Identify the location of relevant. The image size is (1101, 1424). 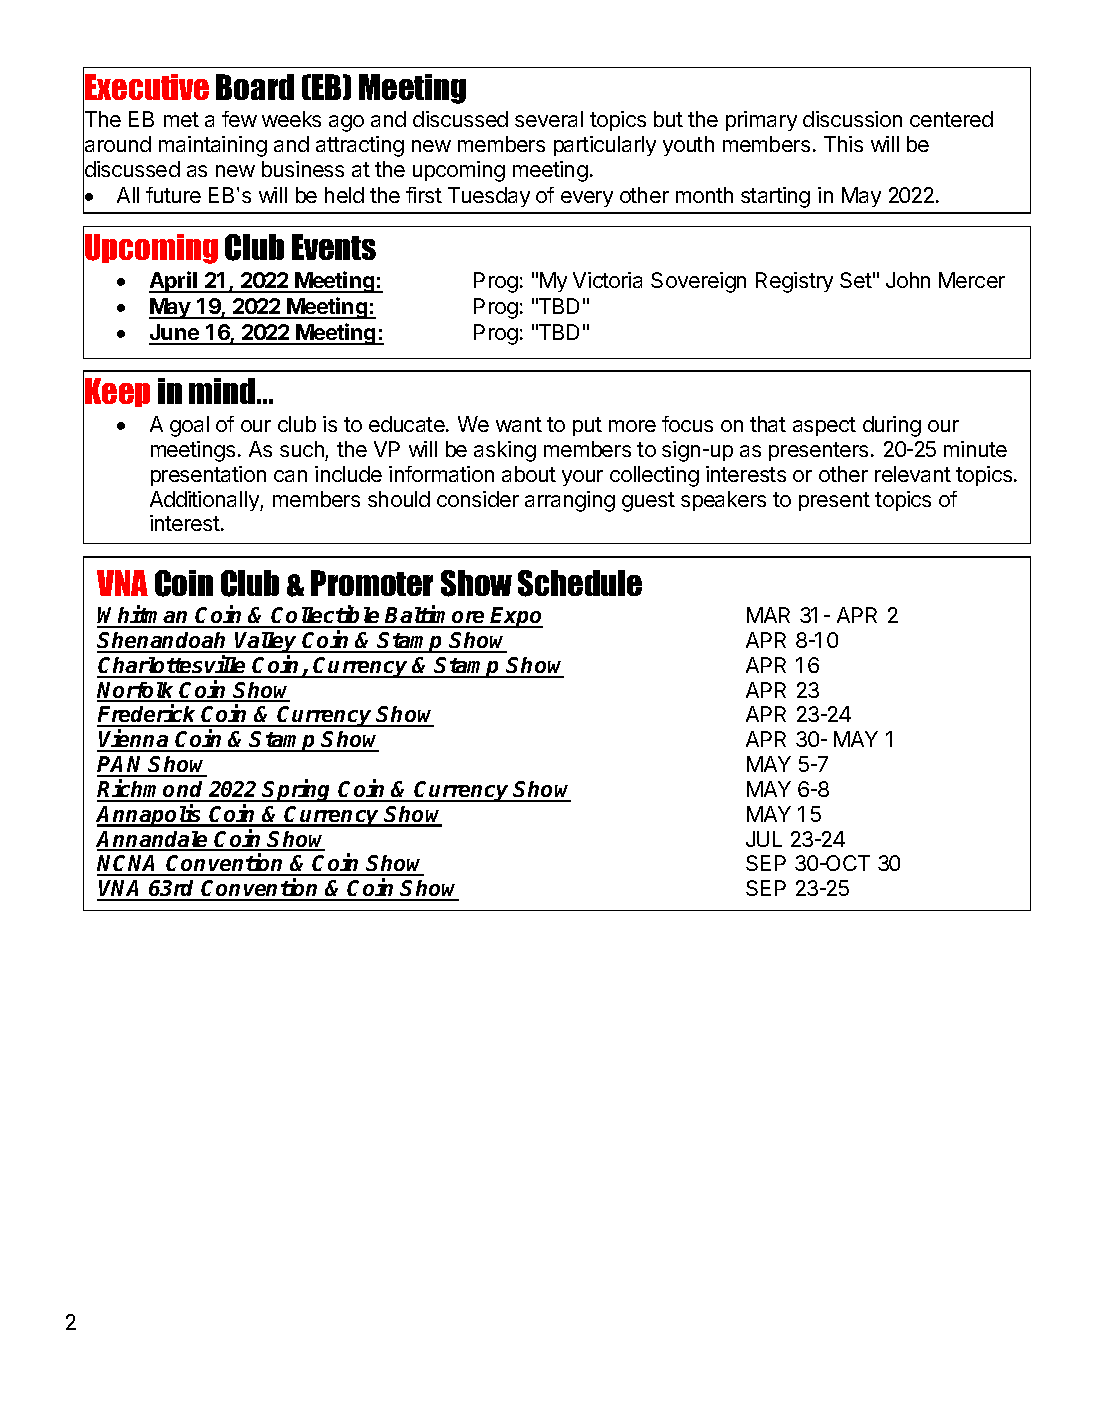
(913, 474).
